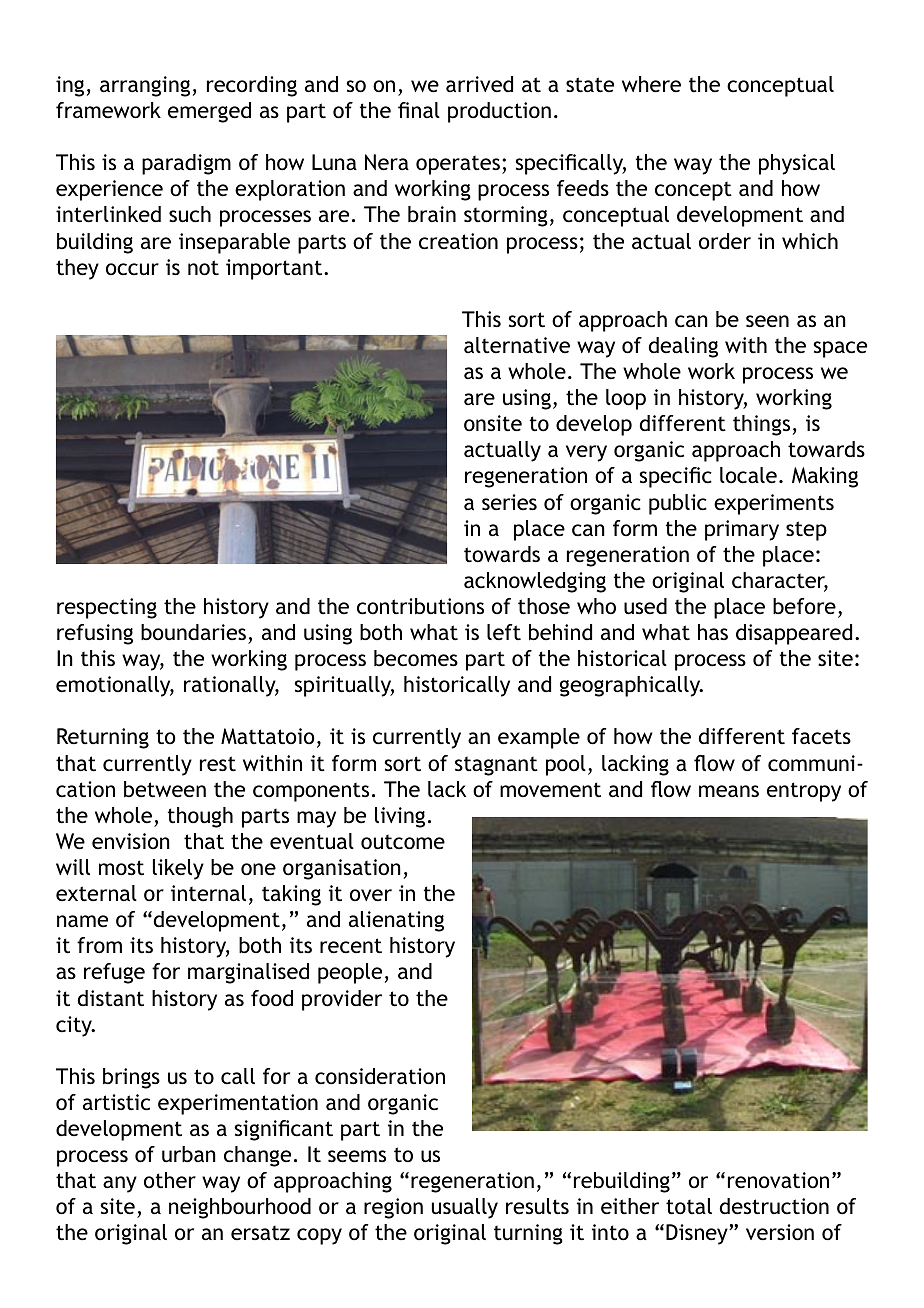  I want to click on destruction, so click(774, 1206).
